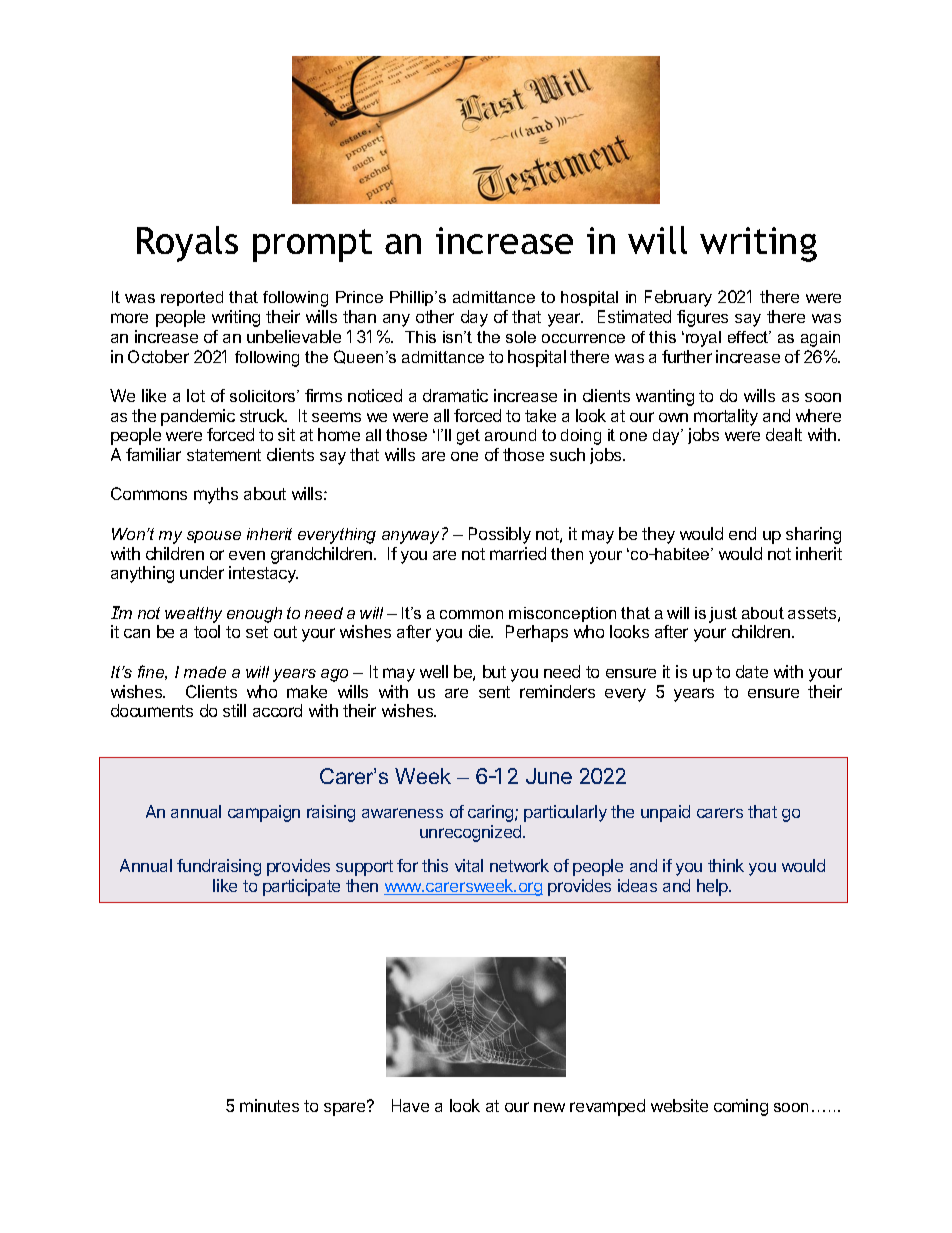 The width and height of the screenshot is (952, 1233). What do you see at coordinates (264, 813) in the screenshot?
I see `campaign` at bounding box center [264, 813].
